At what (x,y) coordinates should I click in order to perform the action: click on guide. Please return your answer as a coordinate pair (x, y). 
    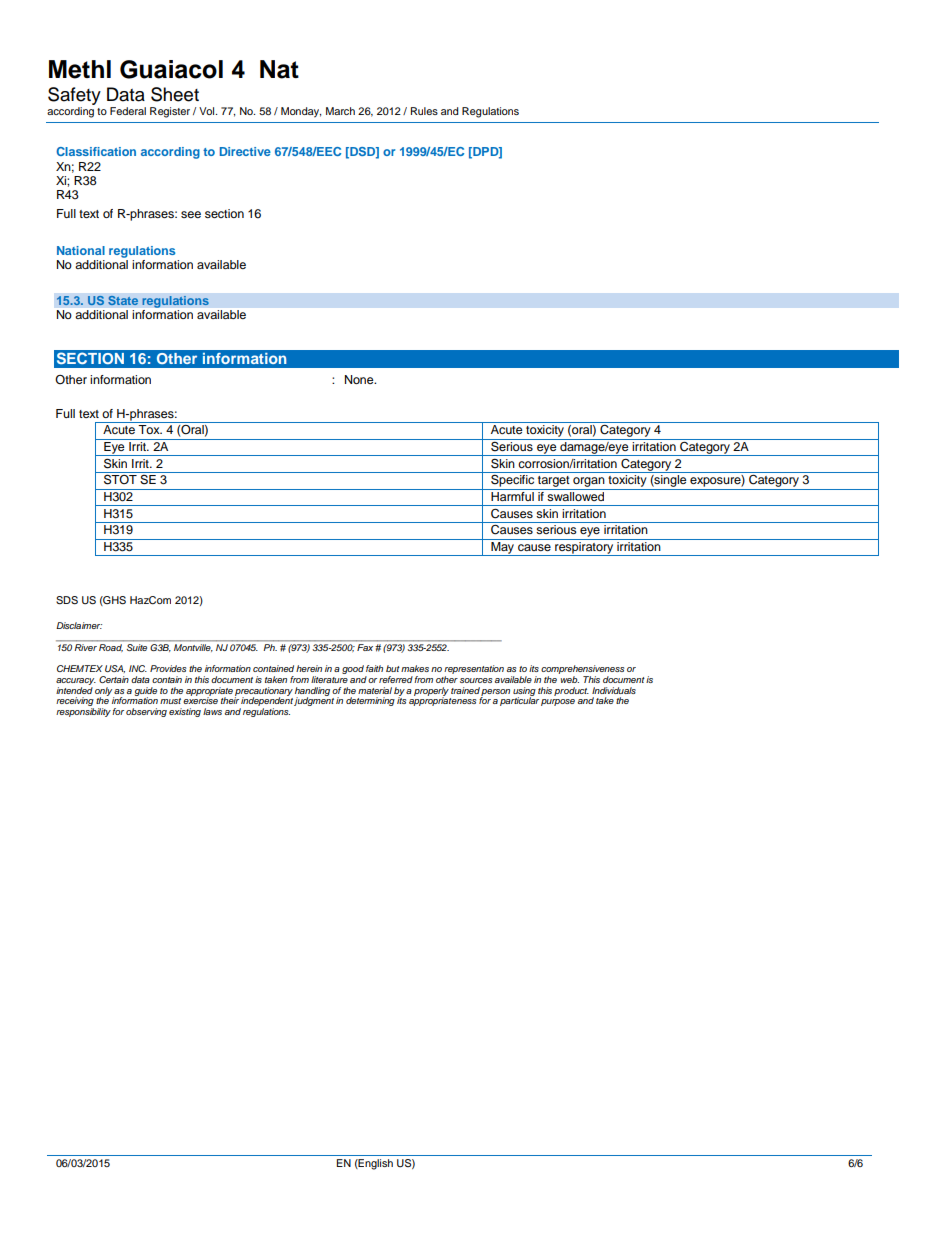
    Looking at the image, I should click on (146, 692).
